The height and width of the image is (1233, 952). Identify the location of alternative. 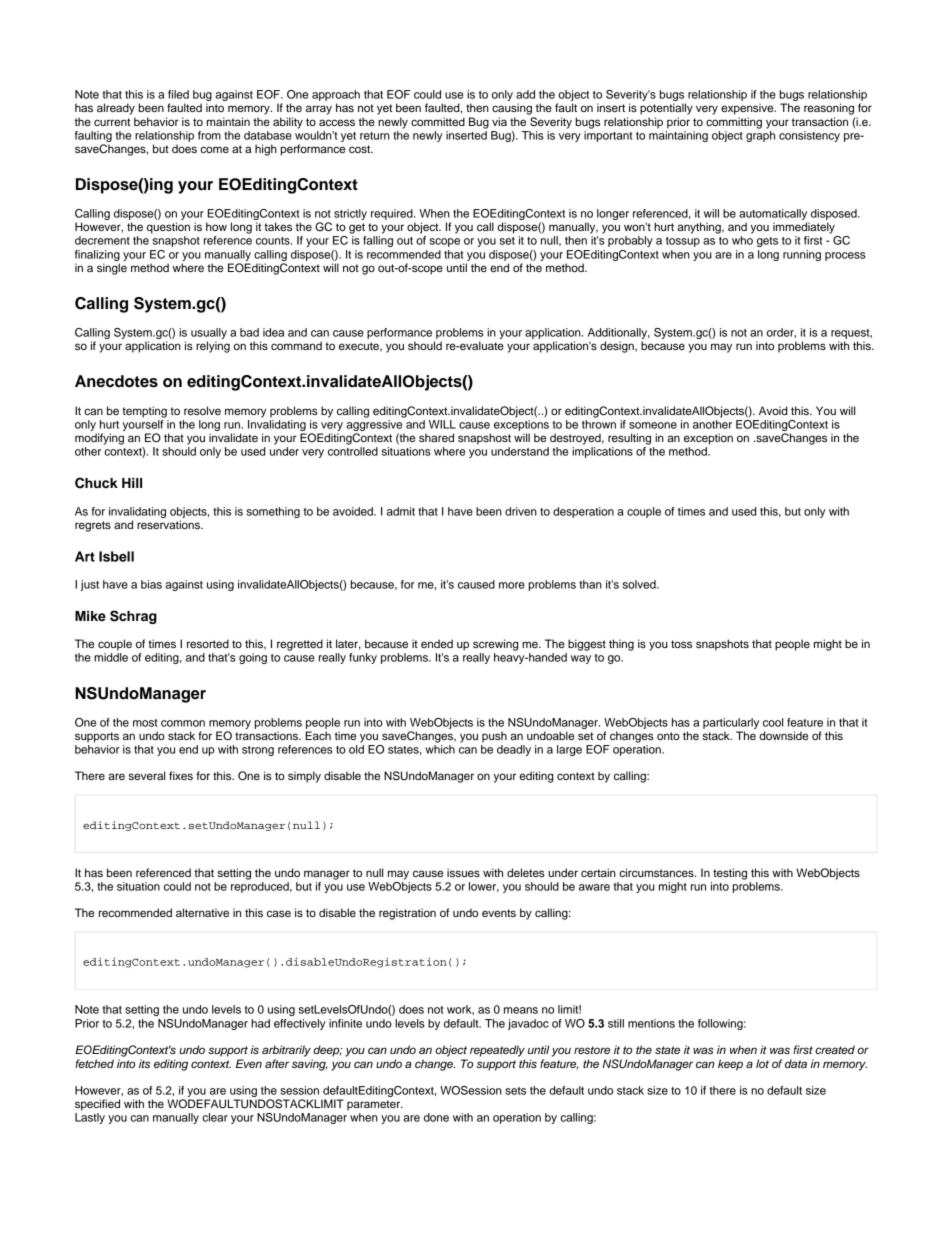
(202, 912).
